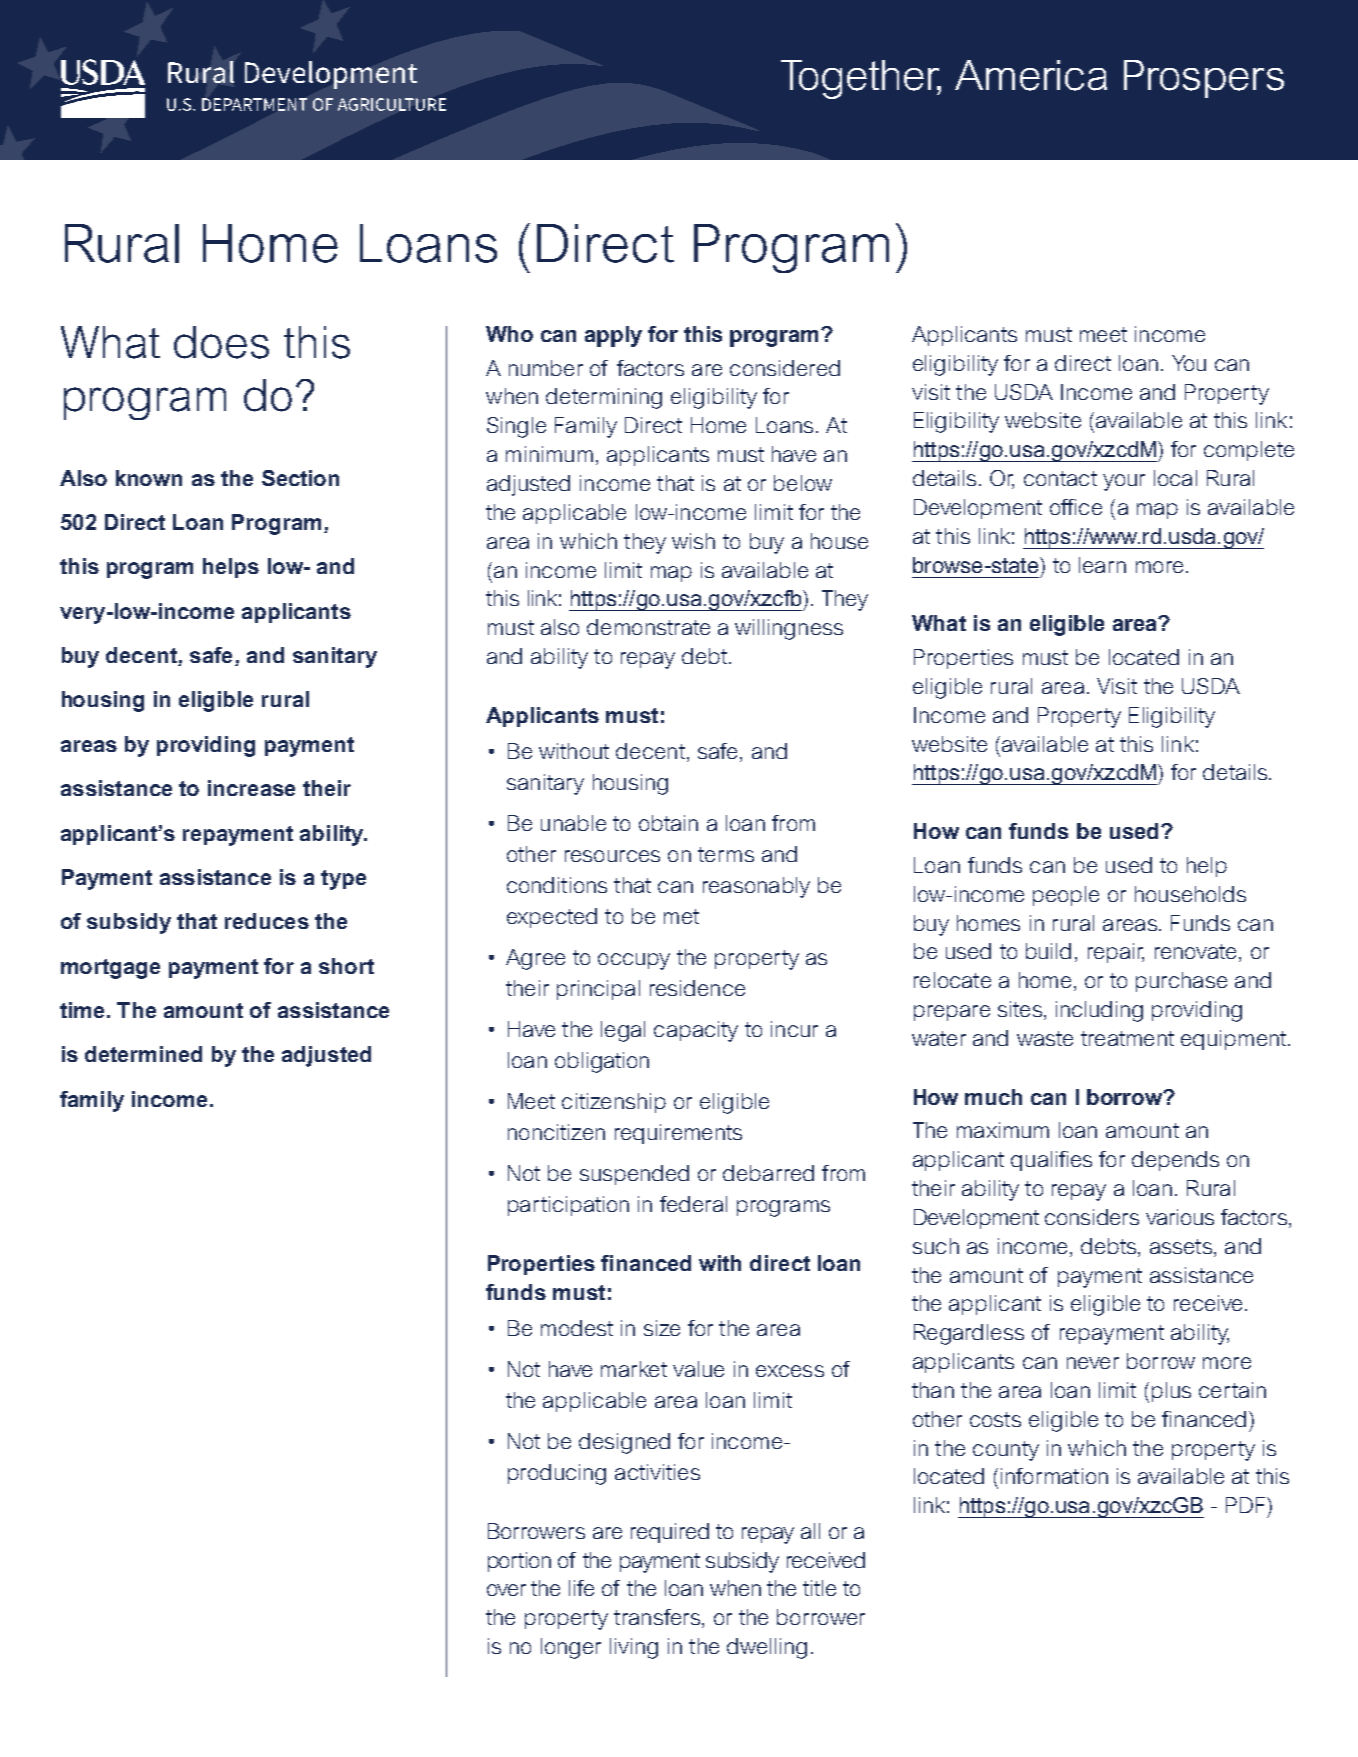 The height and width of the screenshot is (1757, 1358). I want to click on determined, so click(143, 1054).
